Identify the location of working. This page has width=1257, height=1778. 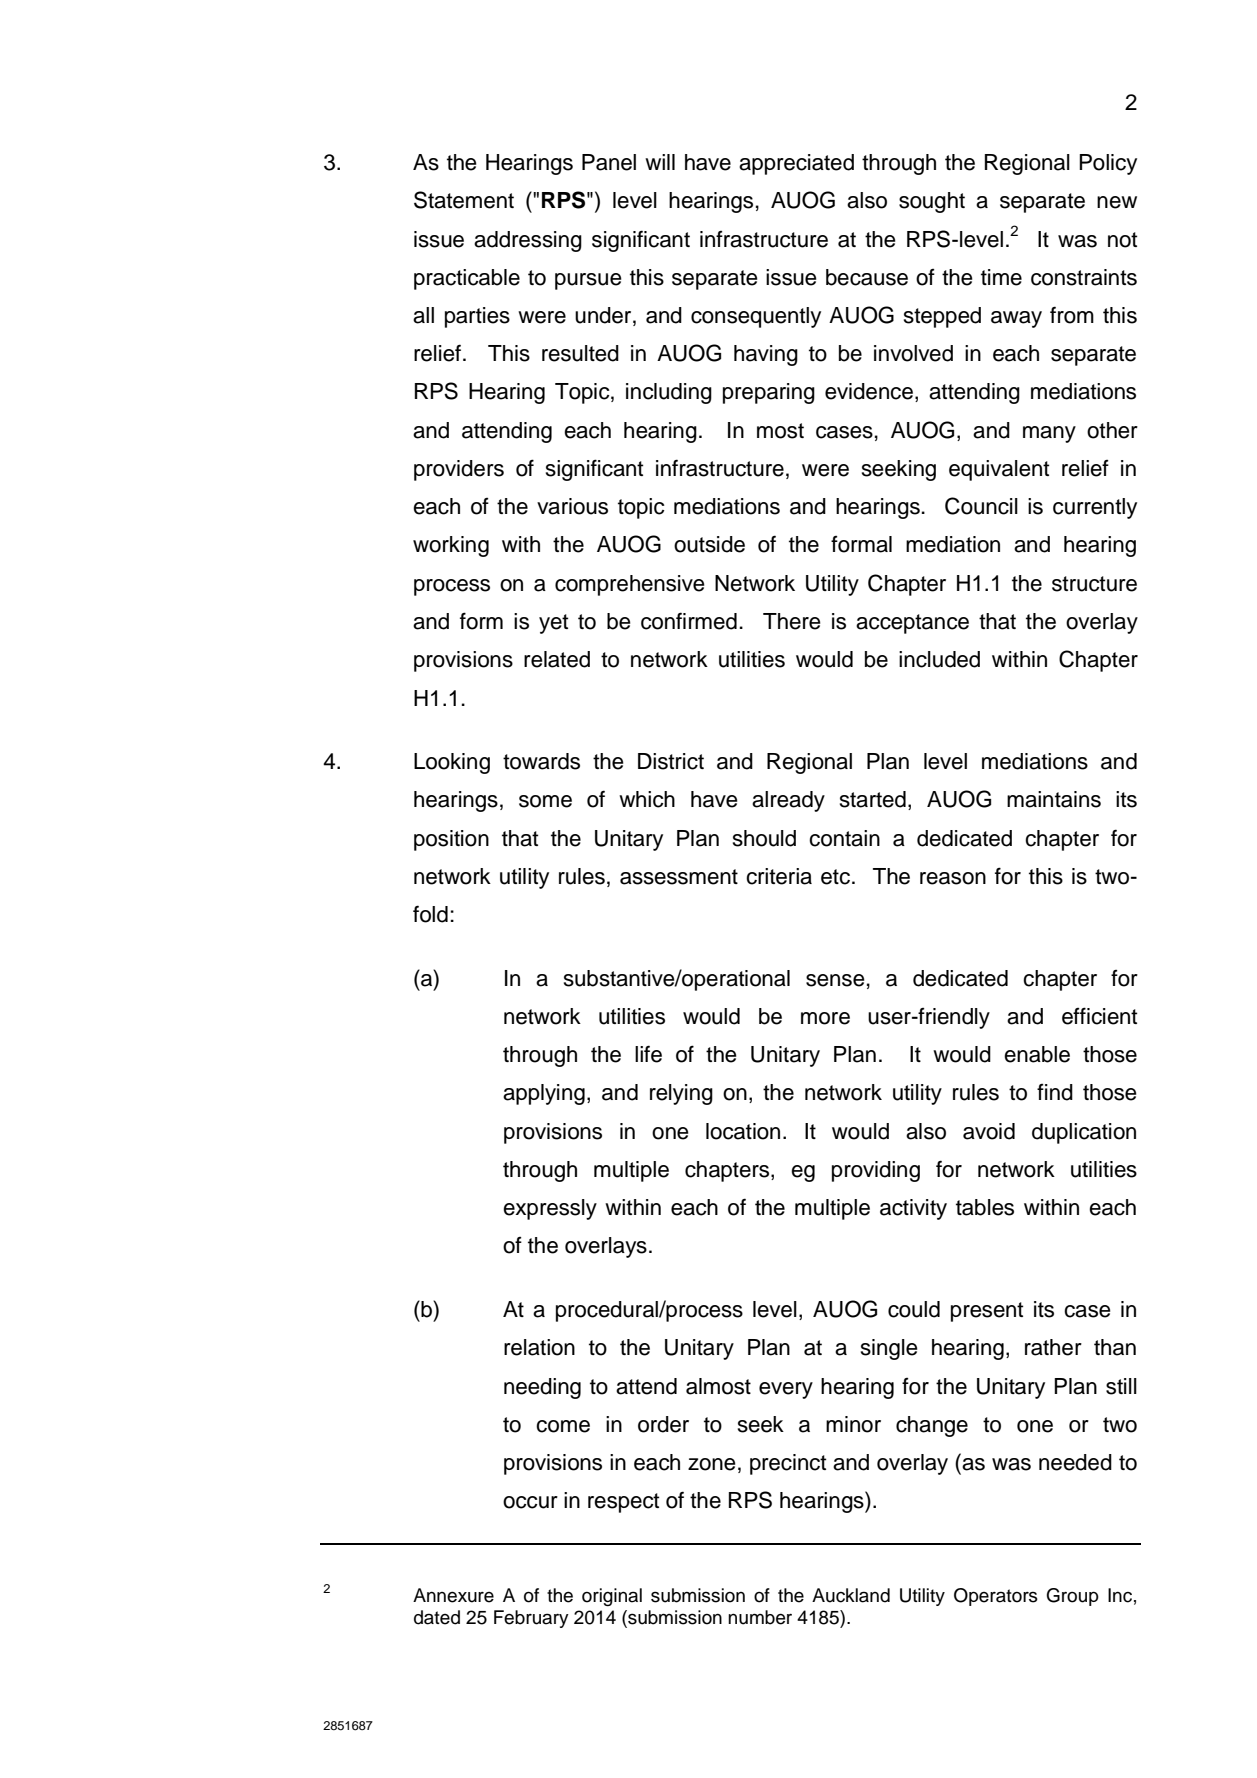
(451, 546).
